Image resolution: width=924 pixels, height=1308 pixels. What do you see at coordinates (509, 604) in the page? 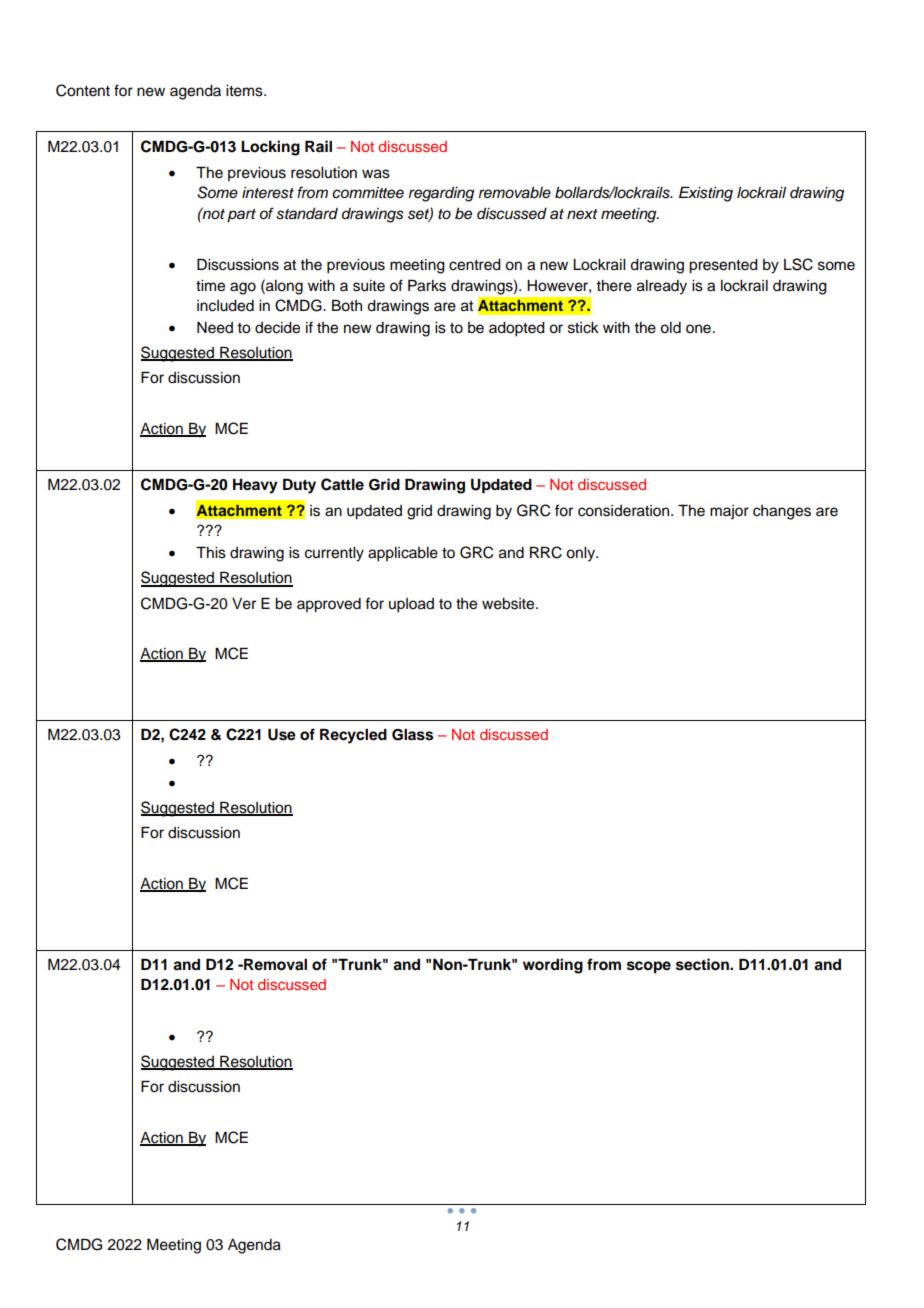
I see `website` at bounding box center [509, 604].
